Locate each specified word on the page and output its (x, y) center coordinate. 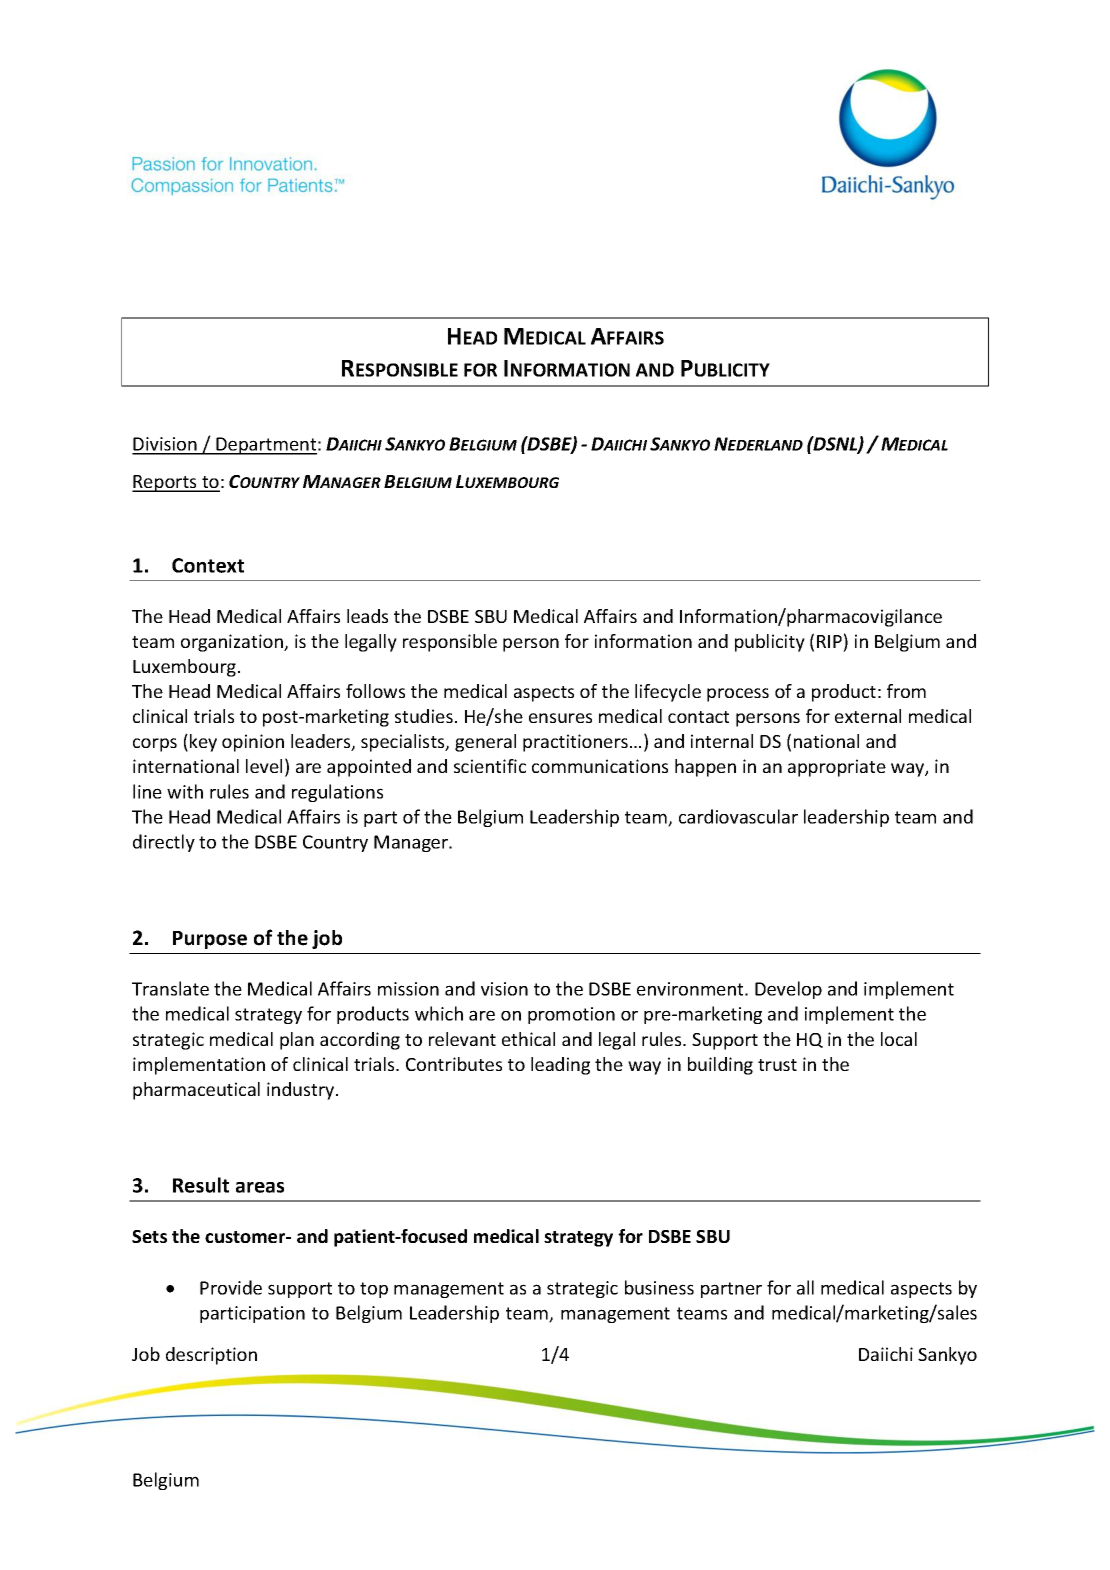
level (264, 766)
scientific (490, 766)
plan (297, 1041)
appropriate (837, 768)
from (906, 691)
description (211, 1356)
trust (777, 1065)
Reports (165, 483)
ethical (528, 1039)
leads (367, 616)
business (659, 1287)
